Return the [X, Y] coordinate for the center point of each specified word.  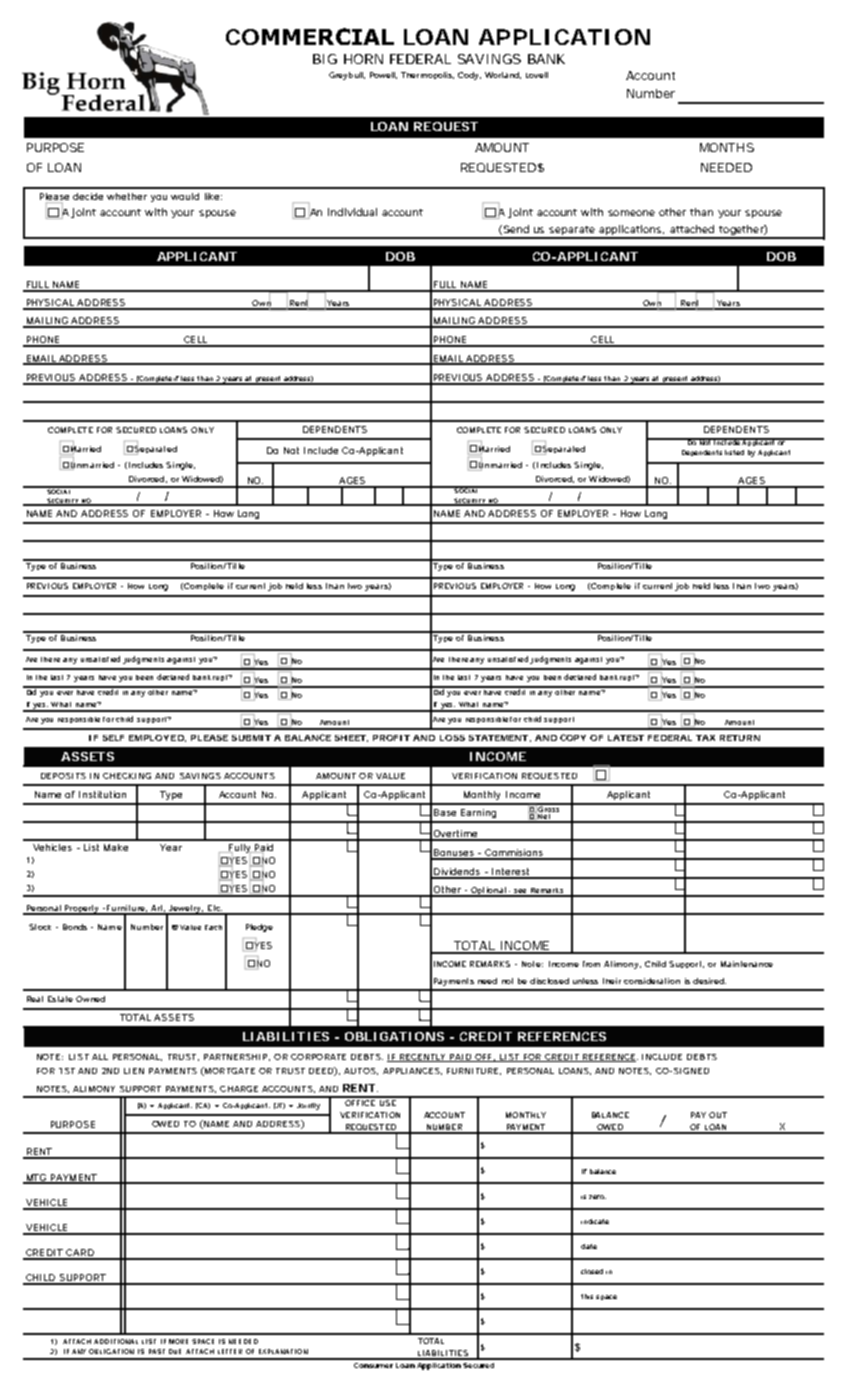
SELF [113, 738]
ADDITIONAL [116, 1341]
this [587, 1296]
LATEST [626, 738]
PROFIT [391, 738]
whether [127, 196]
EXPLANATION [283, 1351]
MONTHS [727, 147]
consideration [652, 981]
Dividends [457, 873]
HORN [363, 59]
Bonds [75, 927]
